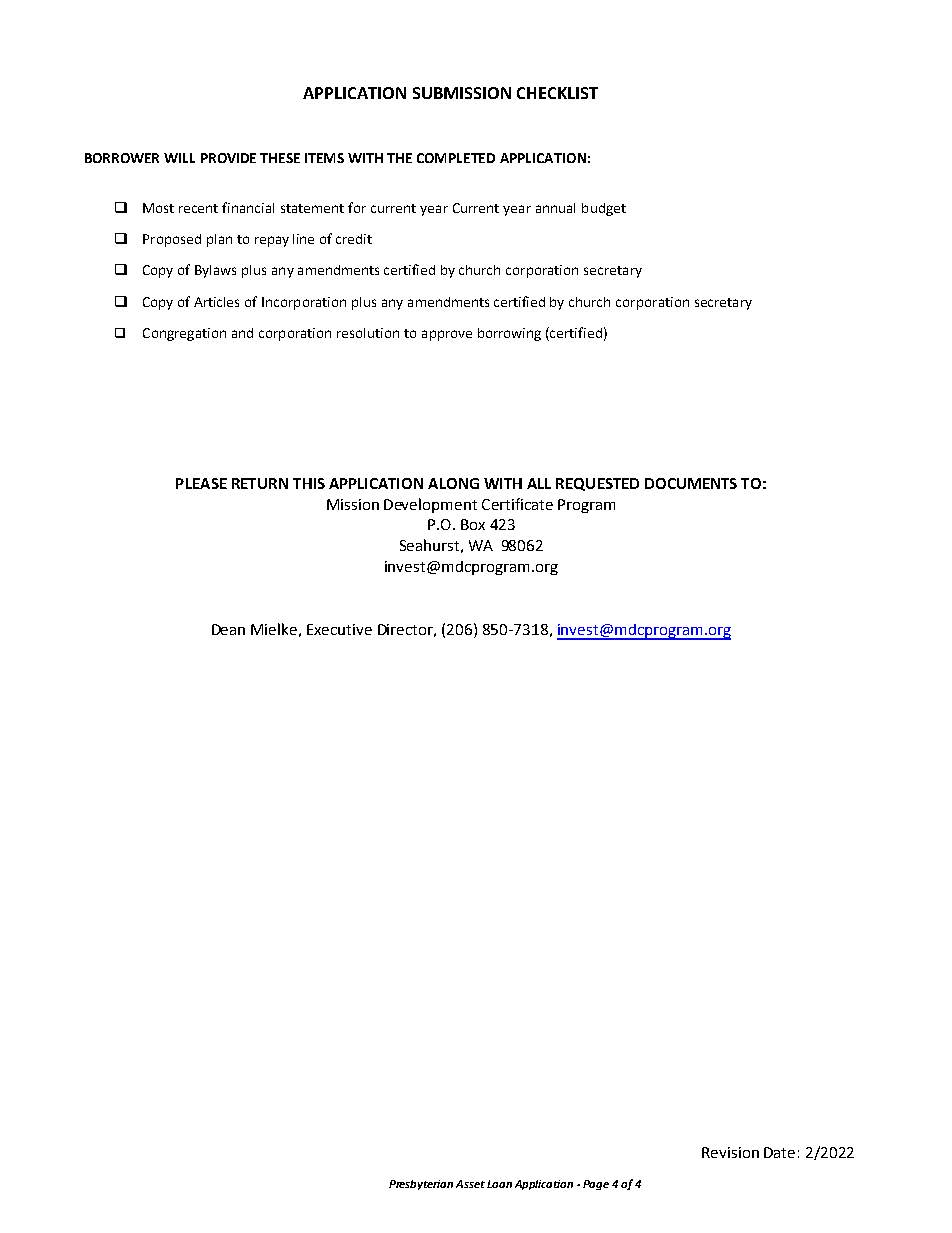  Describe the element at coordinates (456, 158) in the image. I see `COMPLETED` at that location.
